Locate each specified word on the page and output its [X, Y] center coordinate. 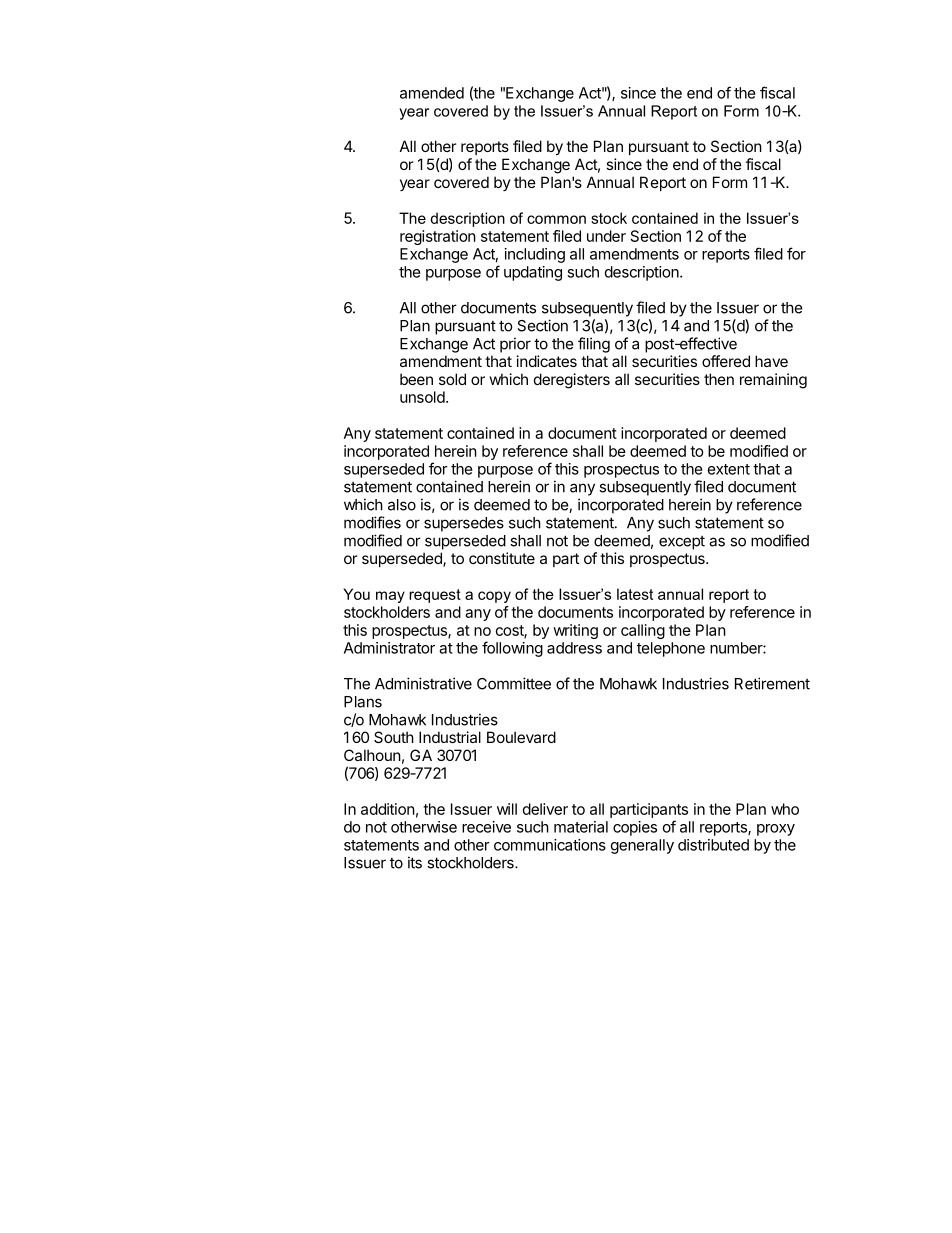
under [606, 236]
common [556, 219]
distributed [713, 845]
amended [432, 93]
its [415, 862]
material [581, 827]
